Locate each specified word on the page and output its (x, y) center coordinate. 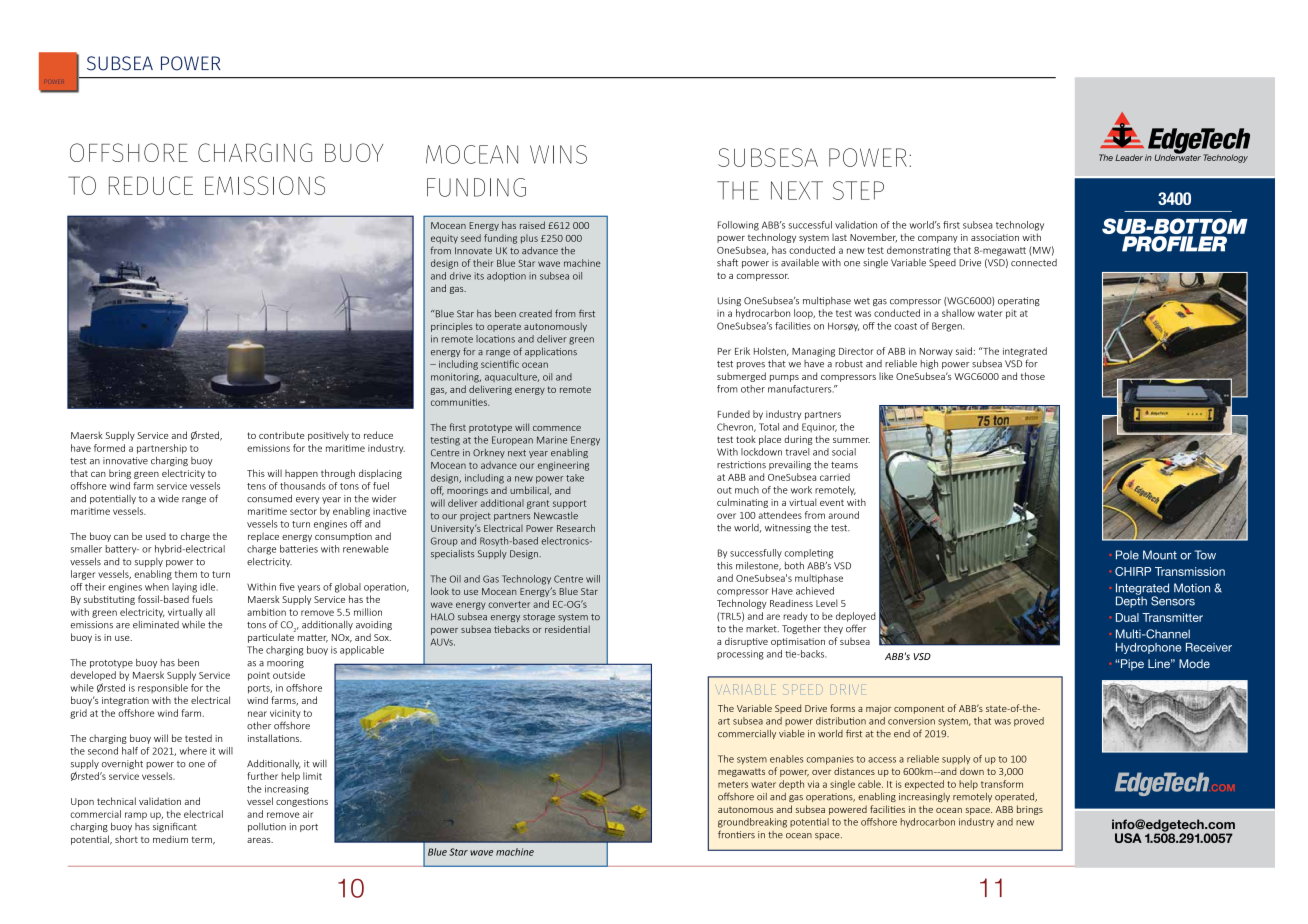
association (995, 237)
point (259, 676)
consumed (269, 499)
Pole (1127, 555)
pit (1011, 314)
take (575, 478)
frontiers (736, 834)
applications (551, 352)
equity (444, 239)
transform (1002, 784)
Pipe (1132, 665)
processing (740, 655)
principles (452, 327)
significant (175, 827)
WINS (558, 154)
